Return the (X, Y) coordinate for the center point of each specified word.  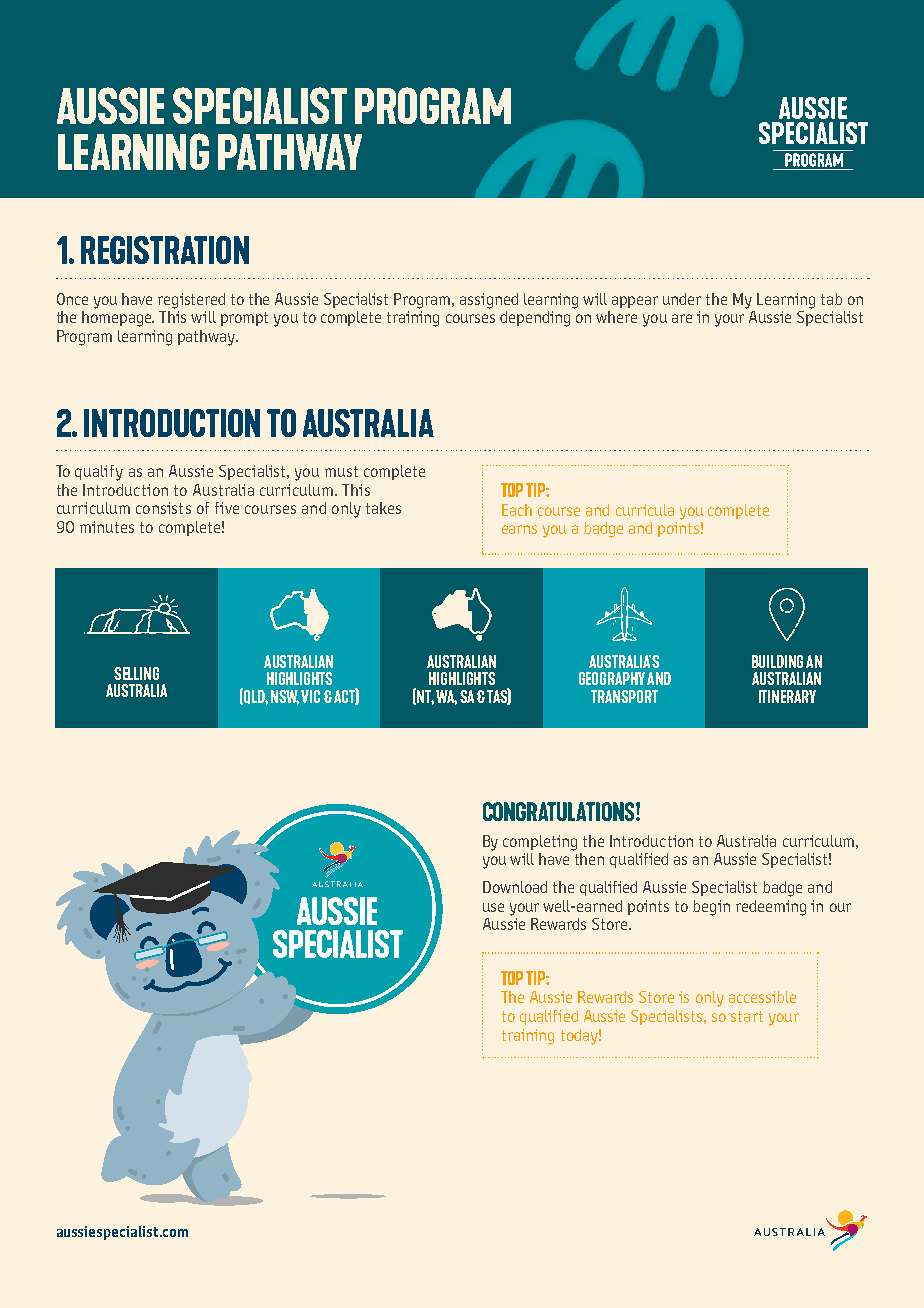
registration (165, 250)
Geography (612, 678)
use (493, 907)
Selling (136, 673)
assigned (489, 301)
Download (515, 887)
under (682, 299)
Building (777, 661)
